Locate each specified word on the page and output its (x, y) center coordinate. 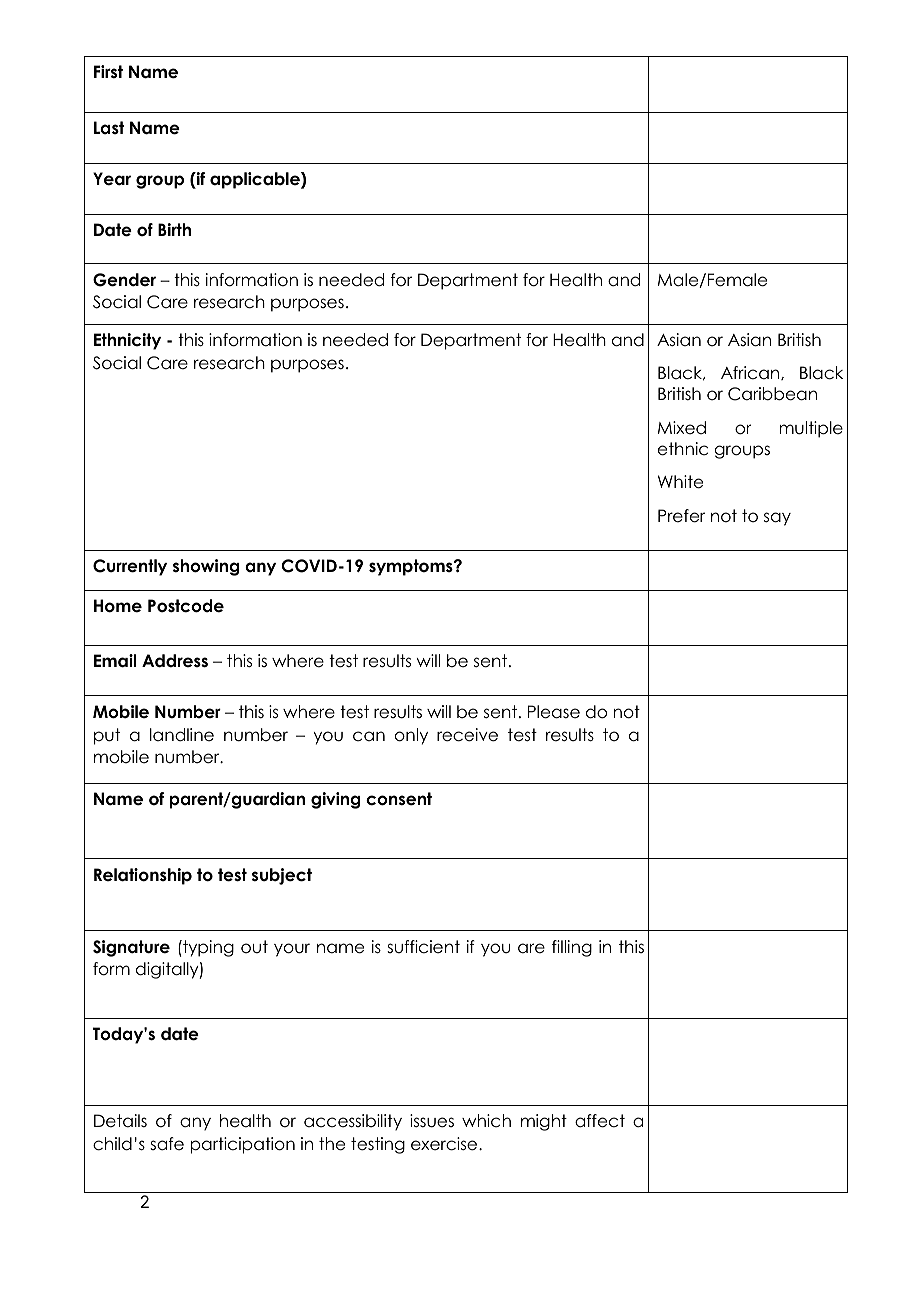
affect (600, 1121)
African (751, 373)
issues (432, 1121)
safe (167, 1144)
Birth (174, 229)
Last (109, 128)
